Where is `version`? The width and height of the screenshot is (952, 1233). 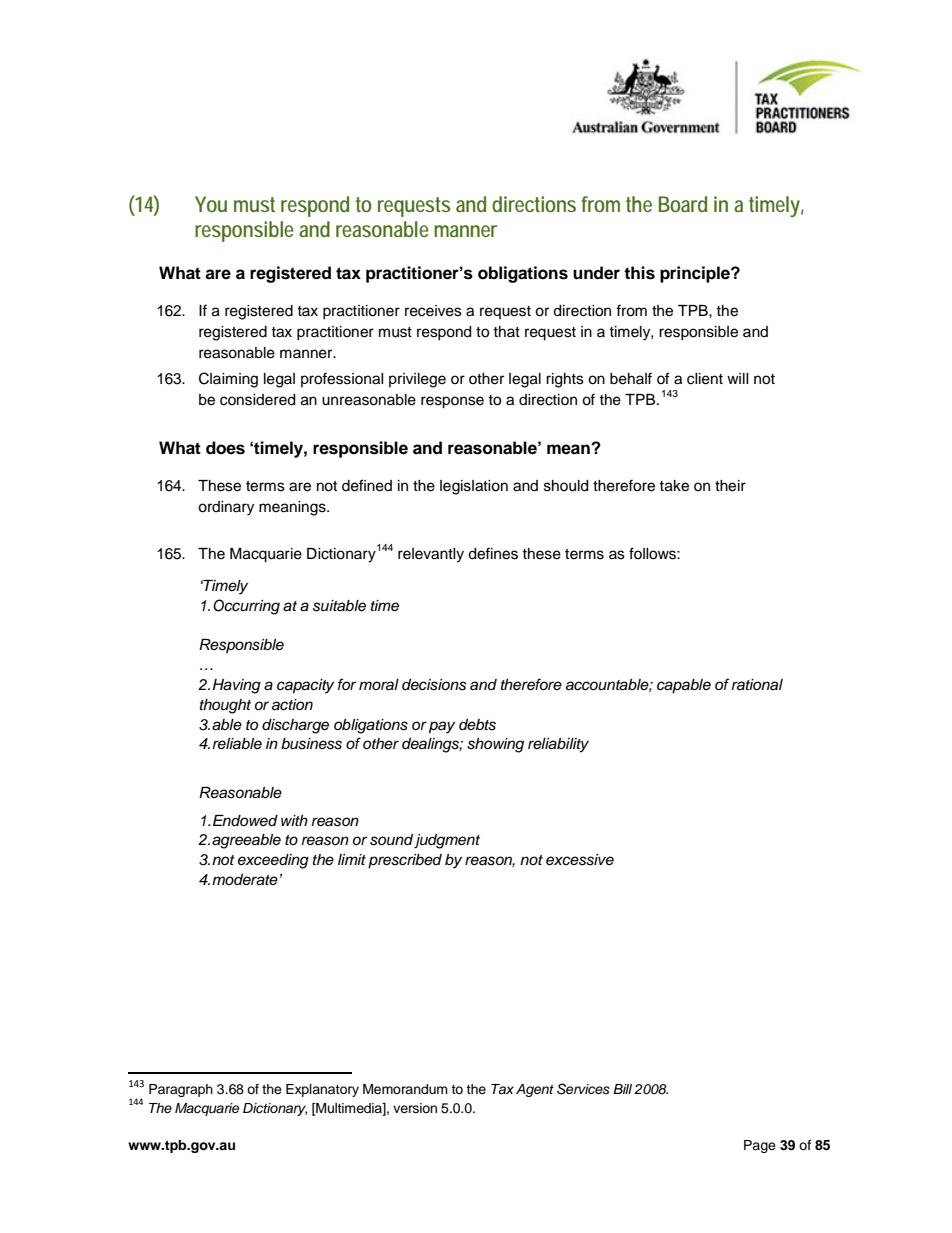
version is located at coordinates (415, 1108).
